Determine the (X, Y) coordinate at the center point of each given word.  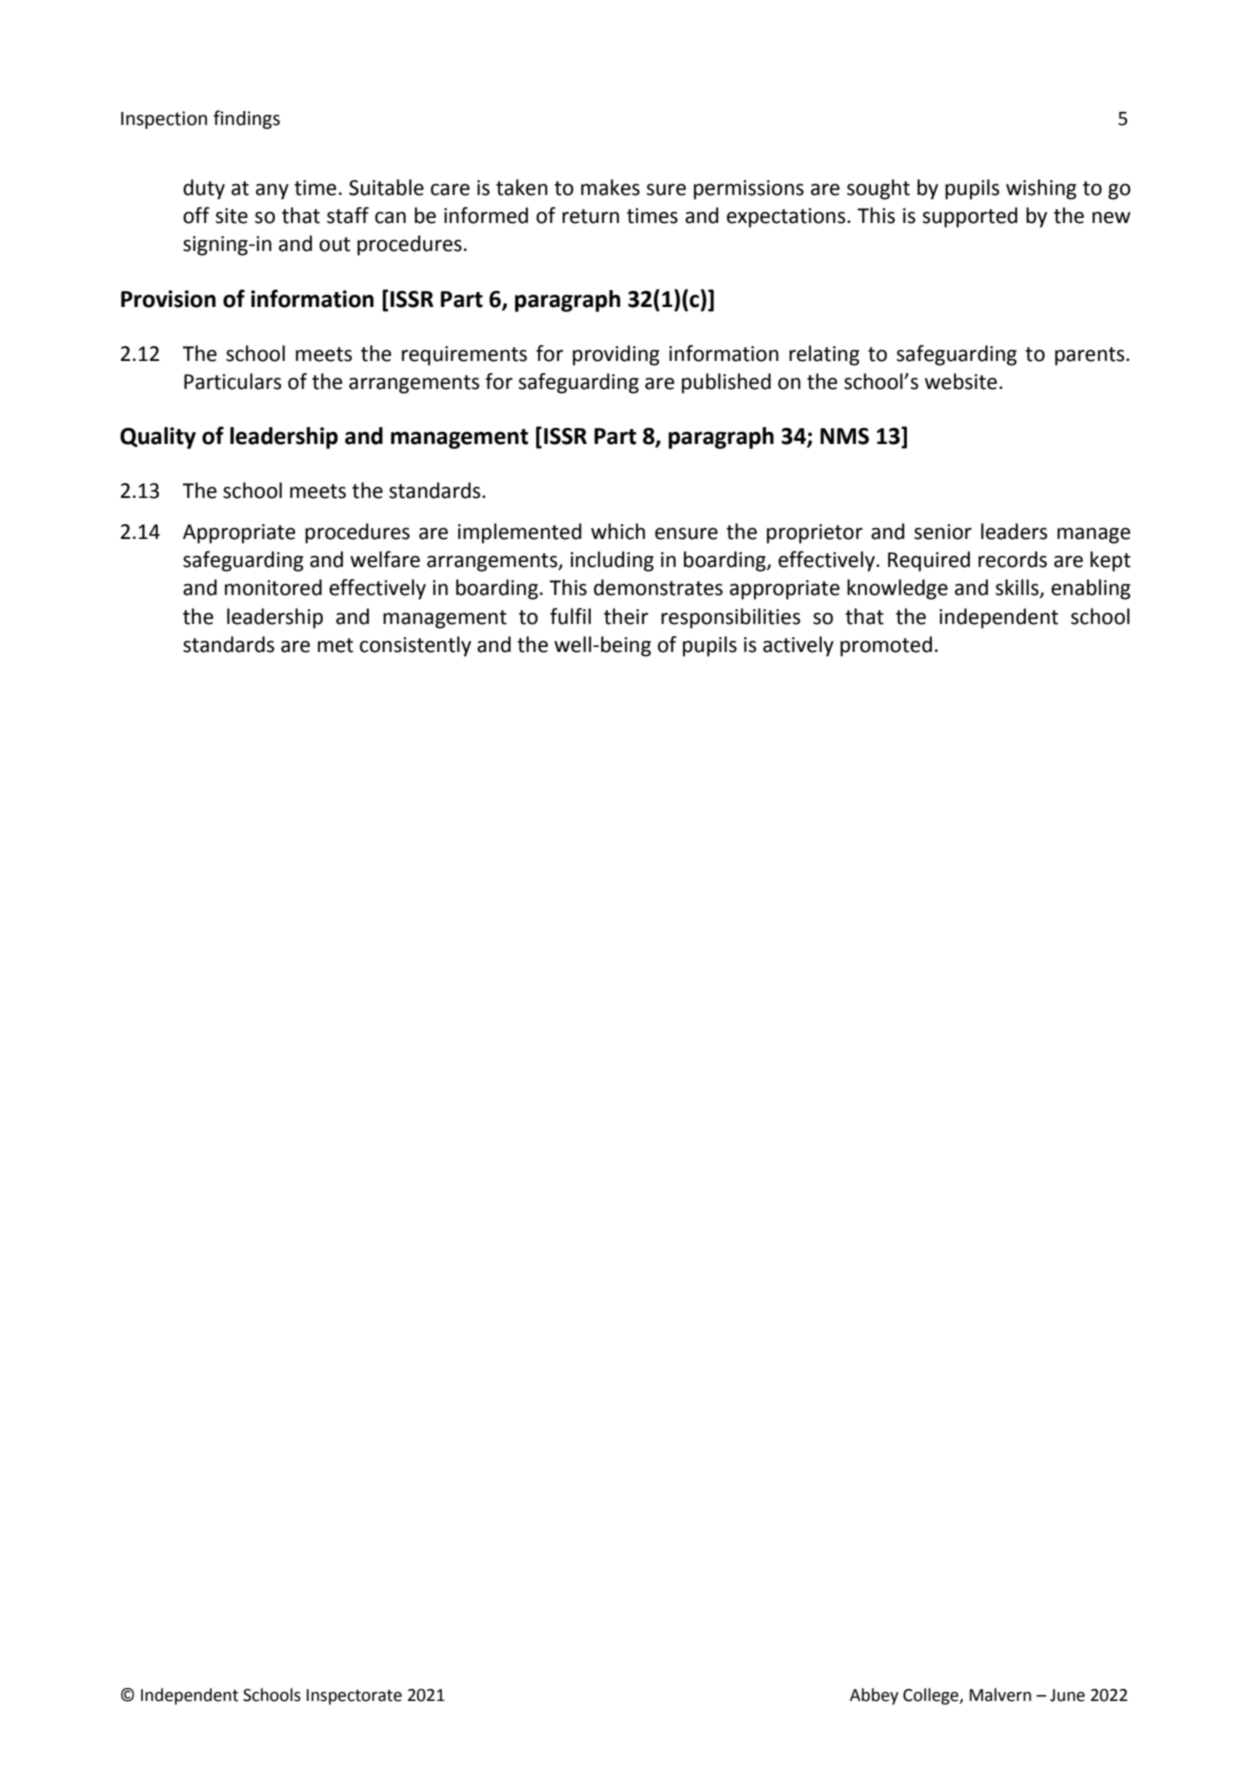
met (335, 645)
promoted (886, 646)
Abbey (874, 1696)
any (272, 192)
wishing (1041, 189)
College (932, 1696)
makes (610, 187)
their (626, 616)
